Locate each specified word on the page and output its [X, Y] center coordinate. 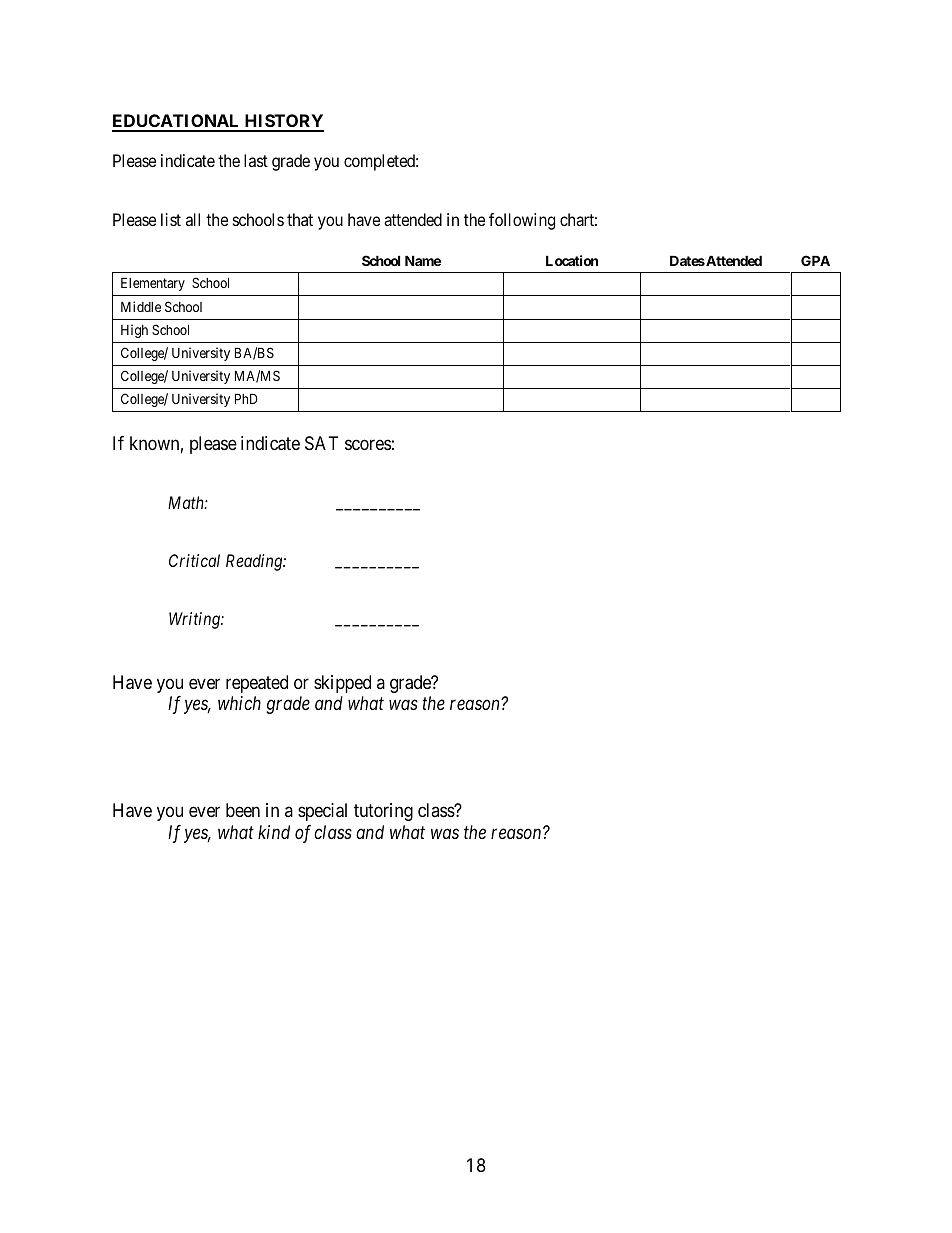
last [256, 160]
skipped [342, 684]
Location [572, 260]
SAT [321, 443]
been [243, 810]
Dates [687, 260]
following [522, 221]
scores [368, 444]
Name [423, 260]
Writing [195, 620]
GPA [815, 260]
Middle [141, 306]
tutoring [383, 812]
